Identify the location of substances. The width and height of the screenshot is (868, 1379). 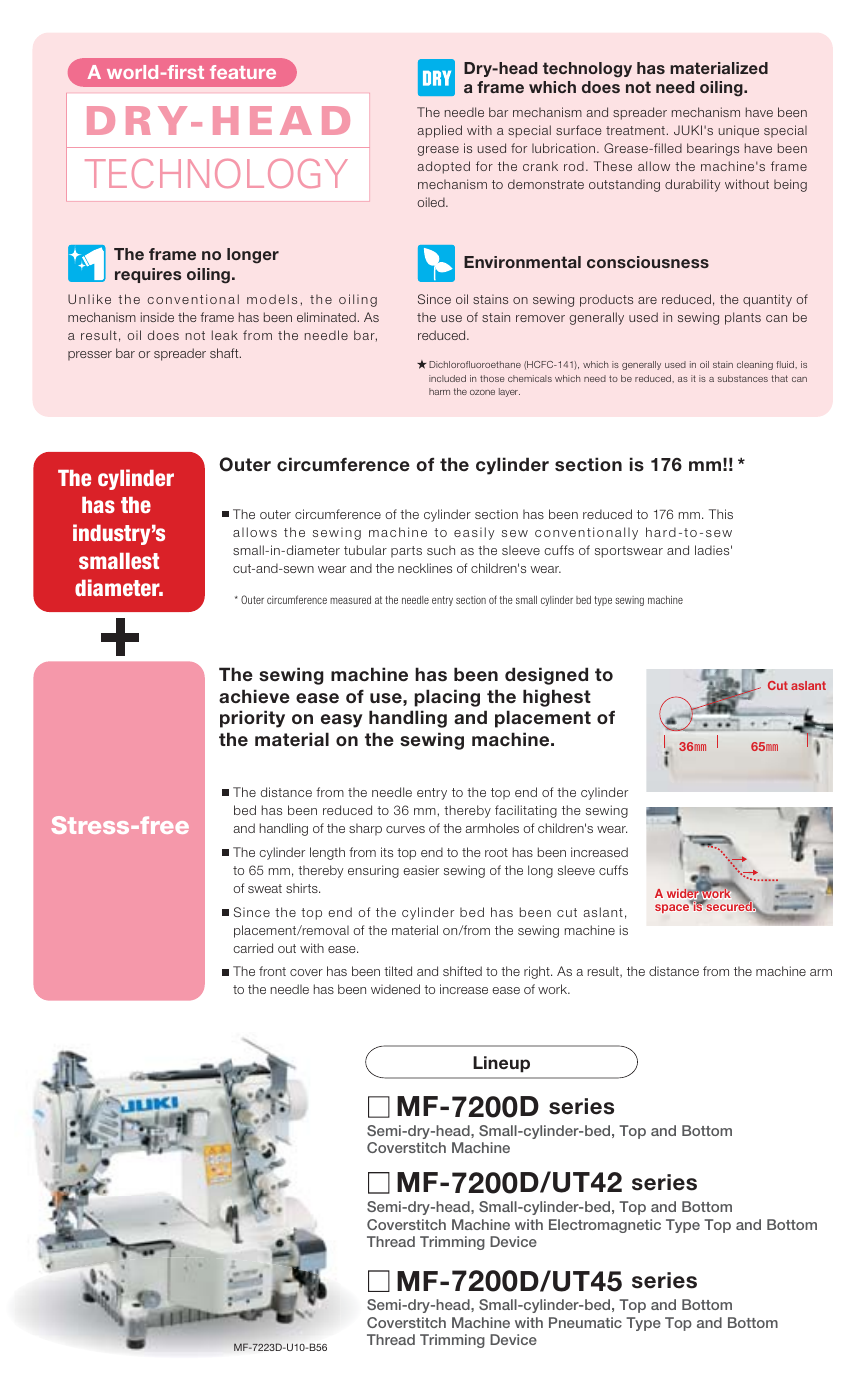
(743, 378).
